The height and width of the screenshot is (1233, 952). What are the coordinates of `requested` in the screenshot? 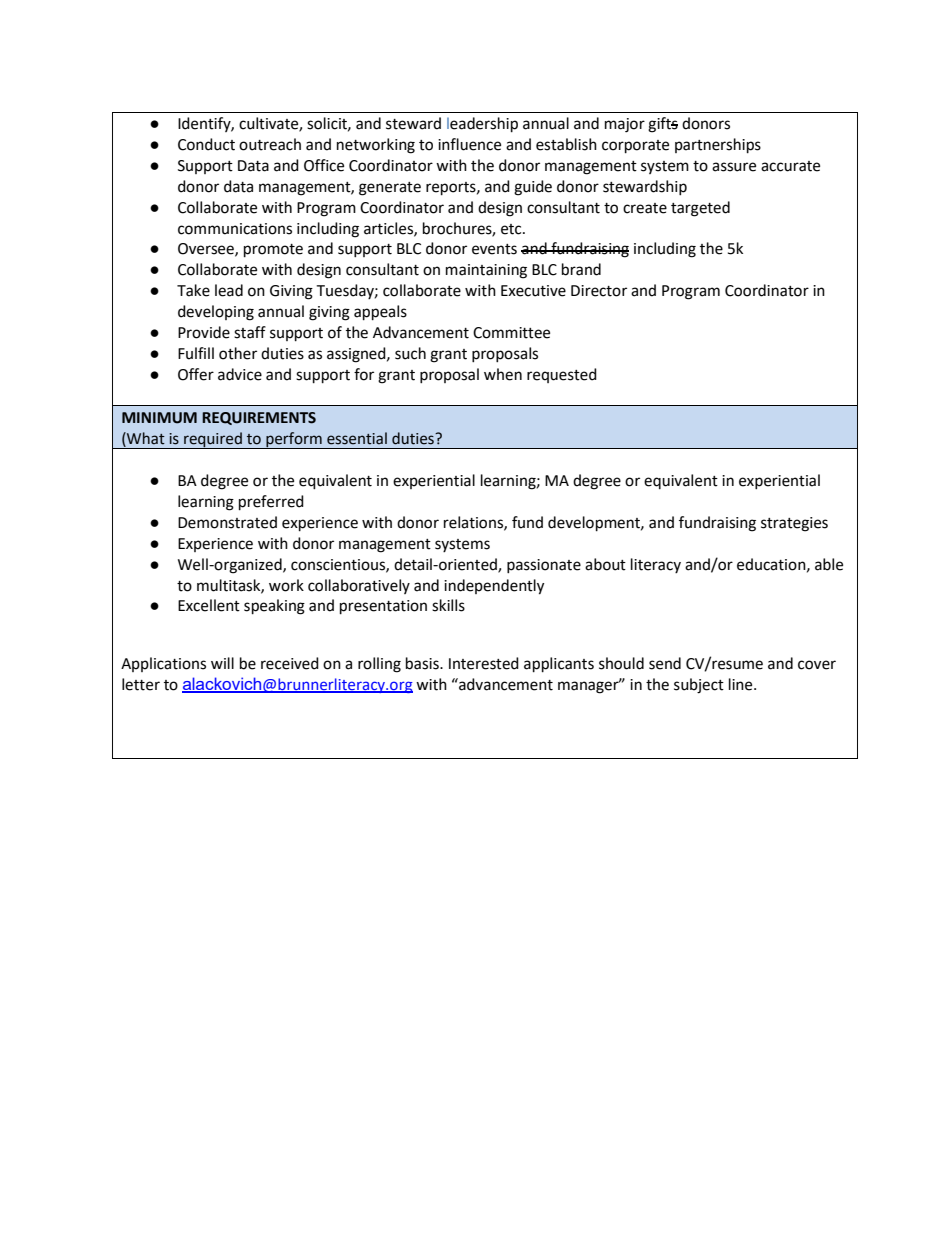 It's located at (562, 375).
